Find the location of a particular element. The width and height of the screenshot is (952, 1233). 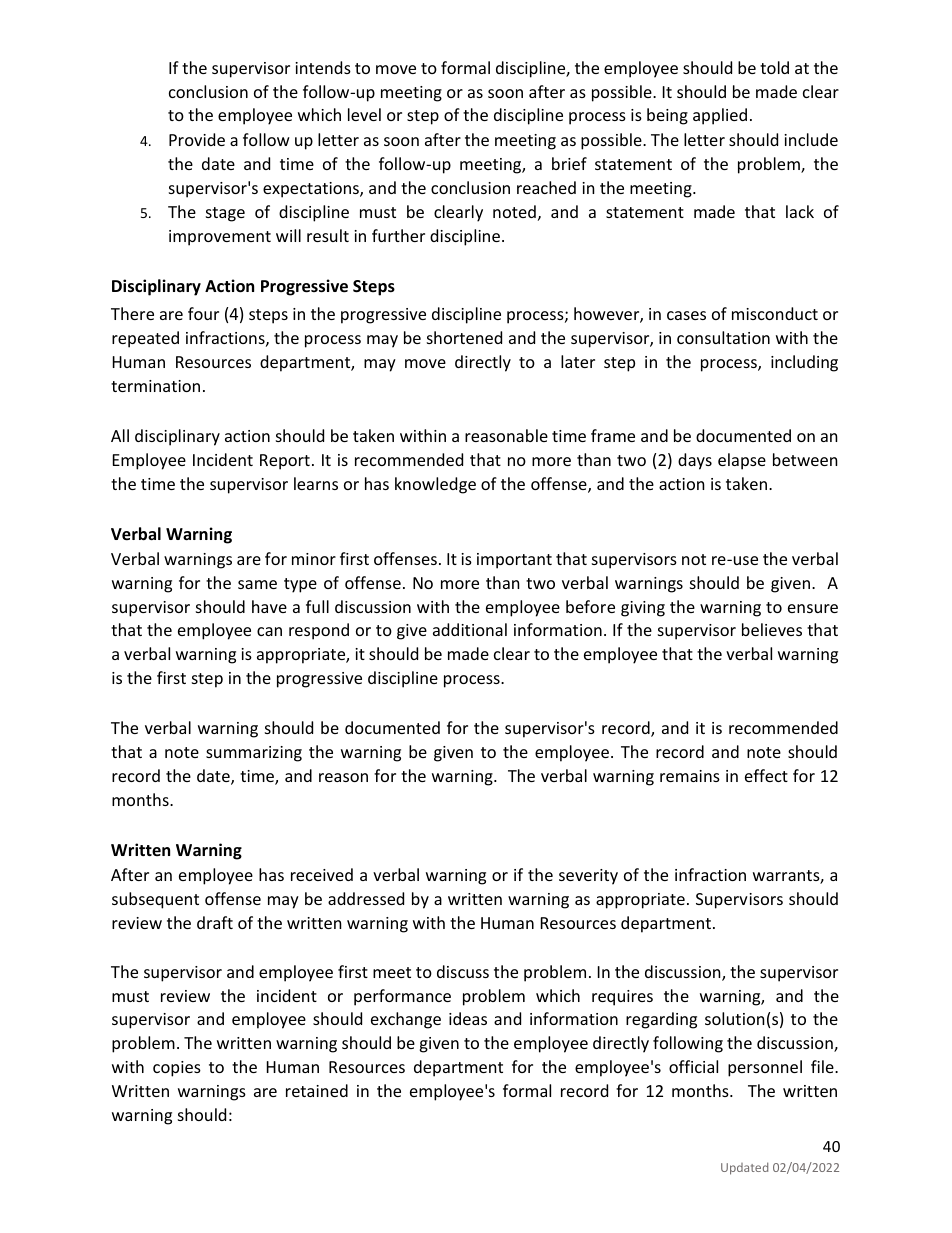

copies is located at coordinates (177, 1069).
